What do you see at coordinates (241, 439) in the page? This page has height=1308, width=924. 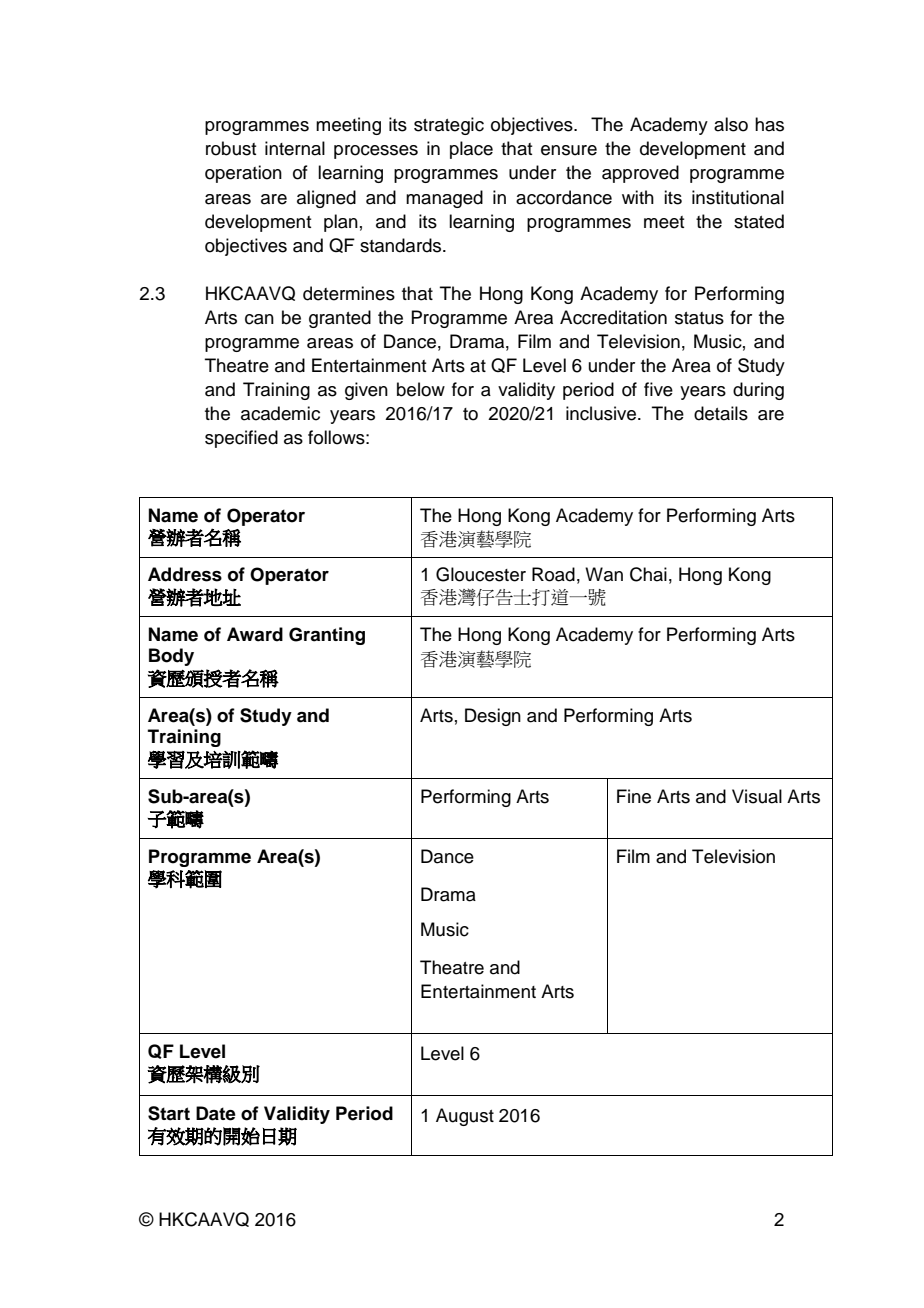 I see `specified` at bounding box center [241, 439].
